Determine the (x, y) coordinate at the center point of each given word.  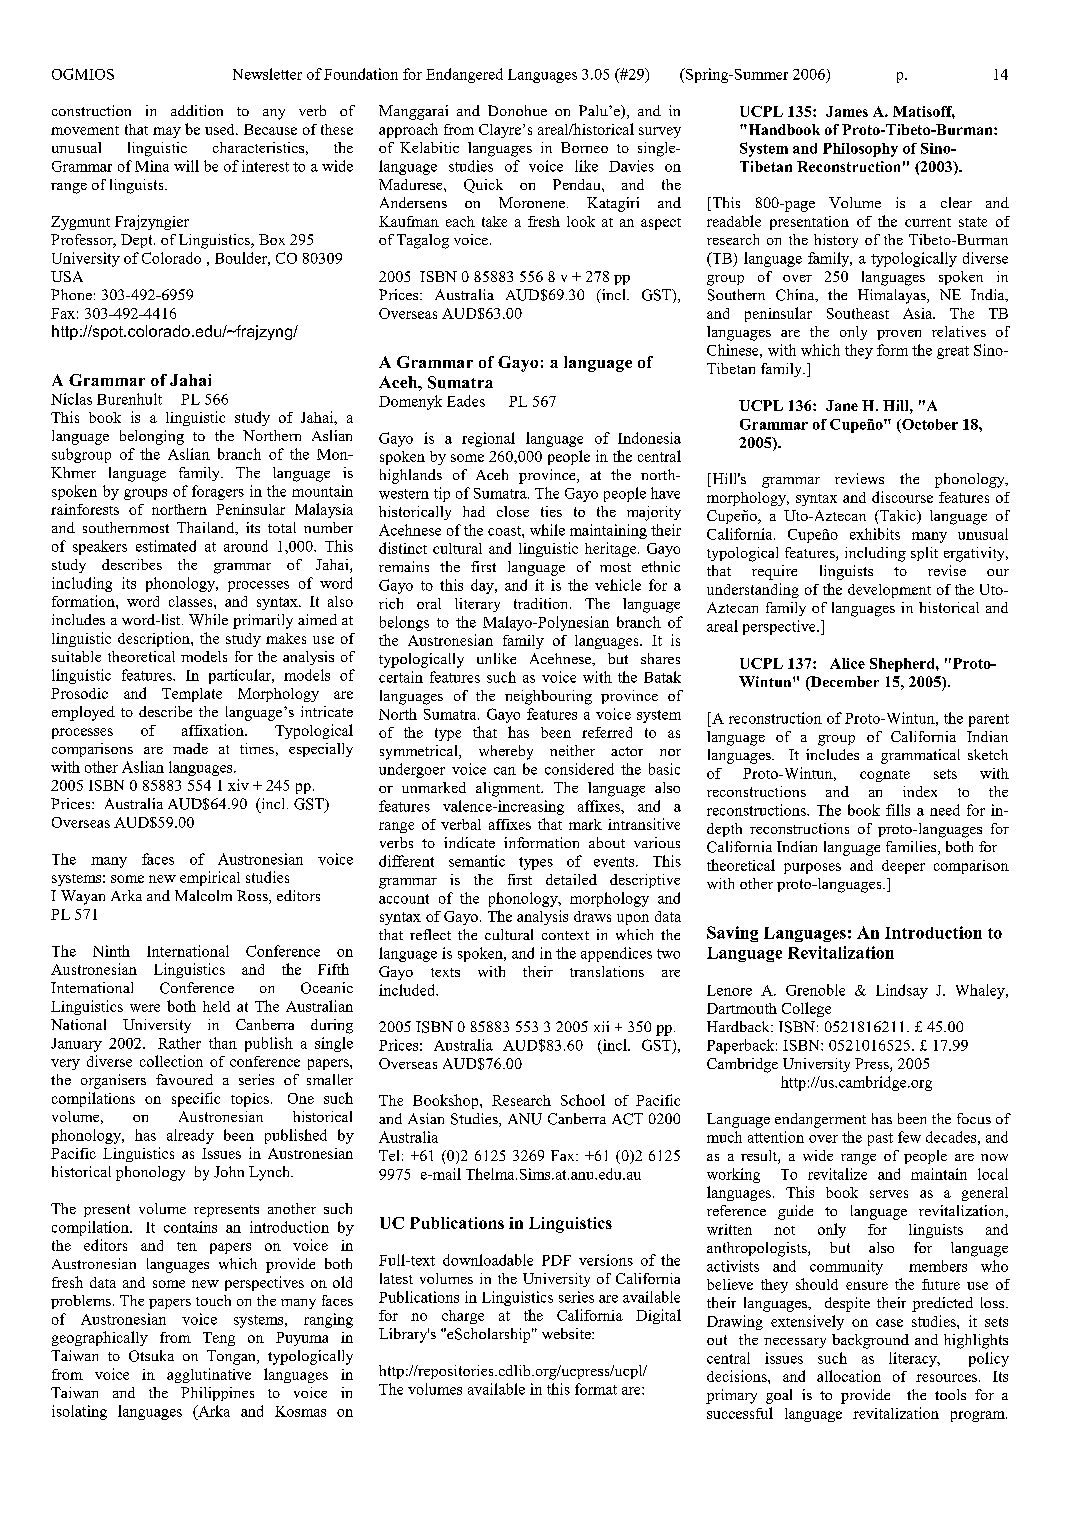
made (190, 748)
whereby (506, 752)
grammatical (920, 756)
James (847, 111)
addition (197, 110)
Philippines (217, 1394)
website (567, 1333)
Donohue (517, 110)
